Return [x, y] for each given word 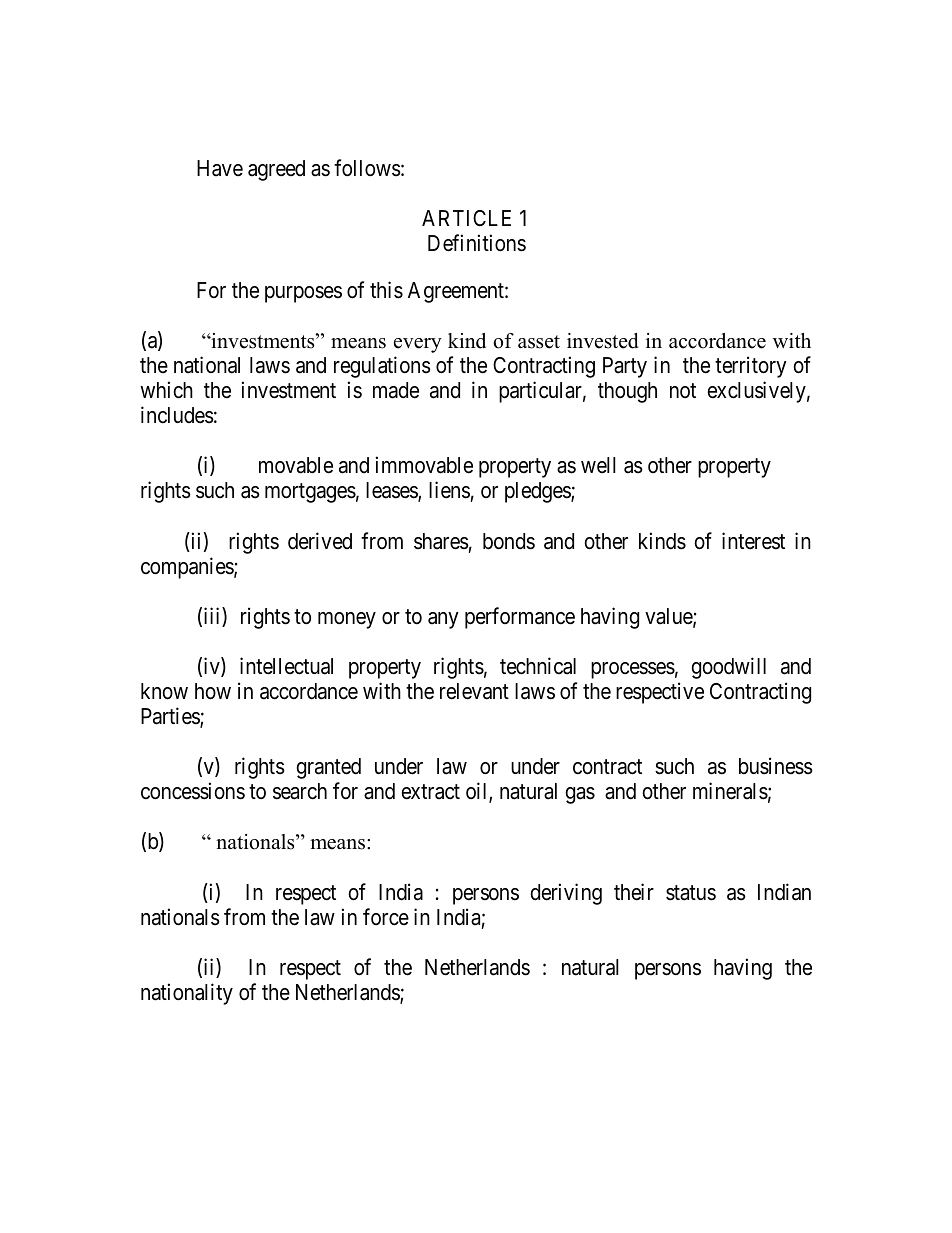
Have [220, 168]
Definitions [477, 243]
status [691, 893]
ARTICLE [466, 218]
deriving [566, 894]
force [386, 917]
